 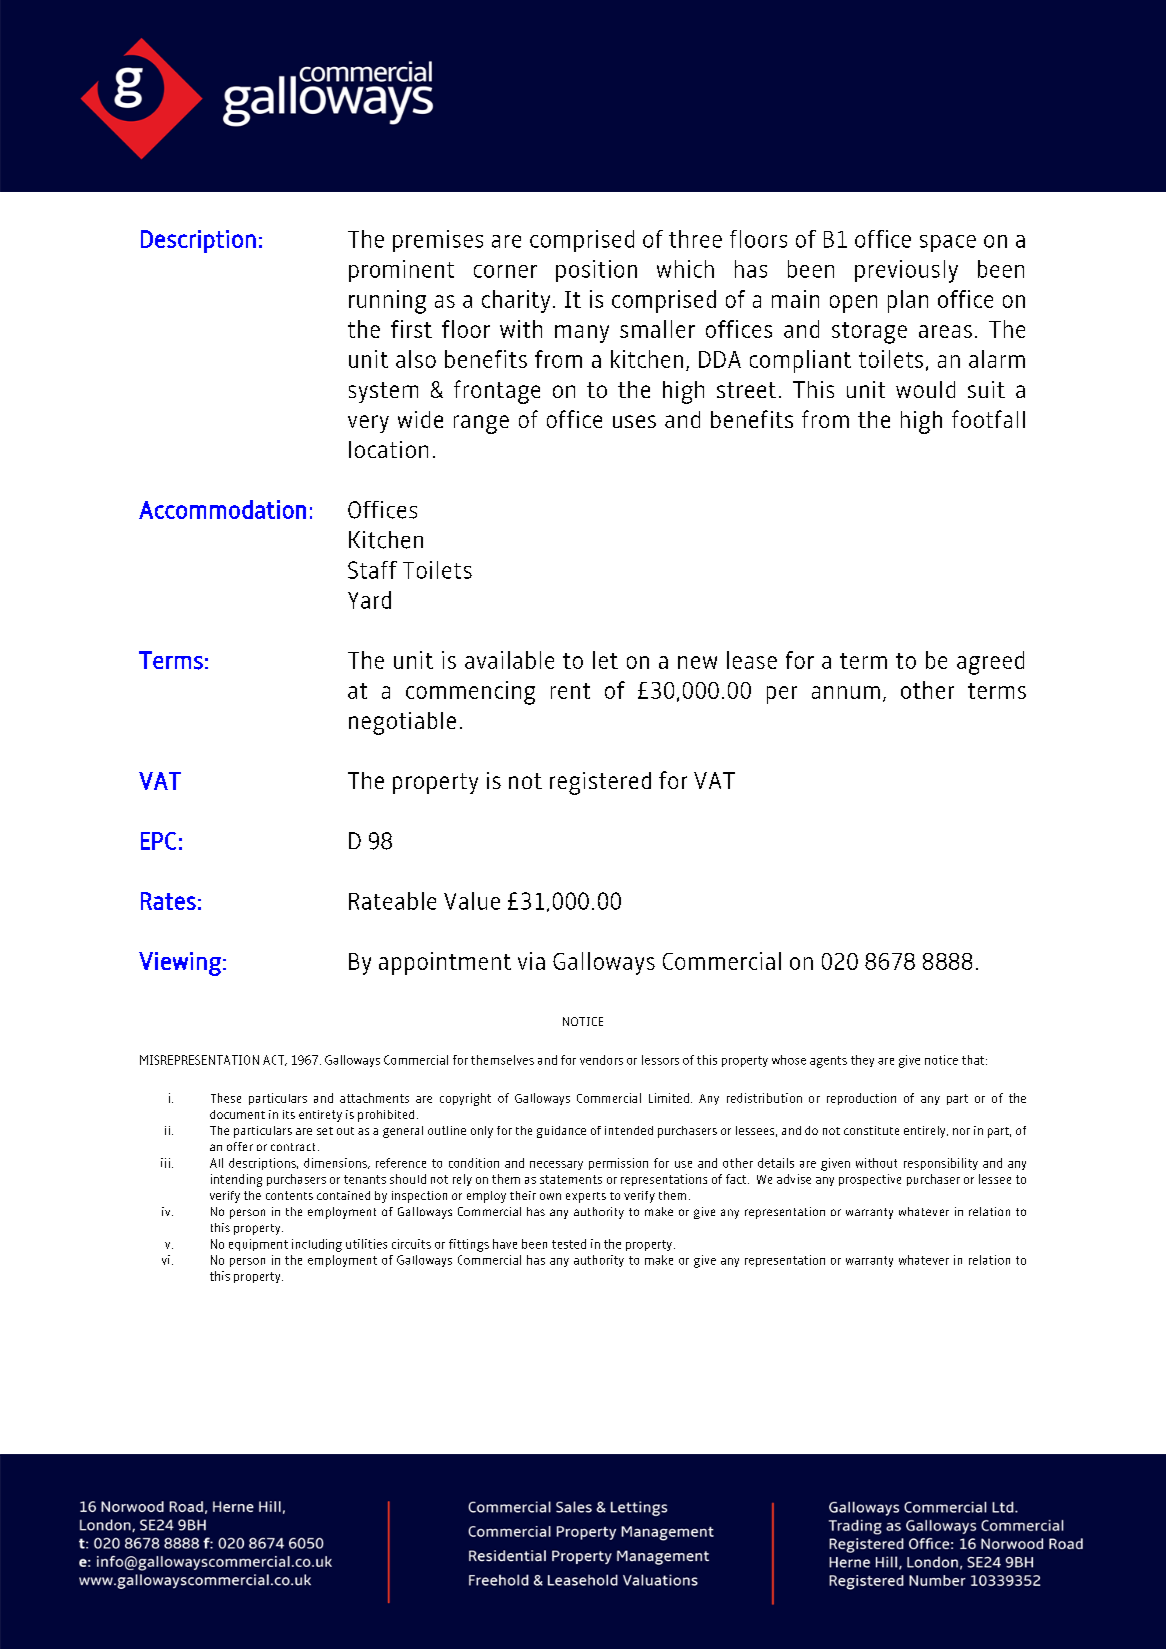 What do you see at coordinates (402, 723) in the document?
I see `negotiable` at bounding box center [402, 723].
